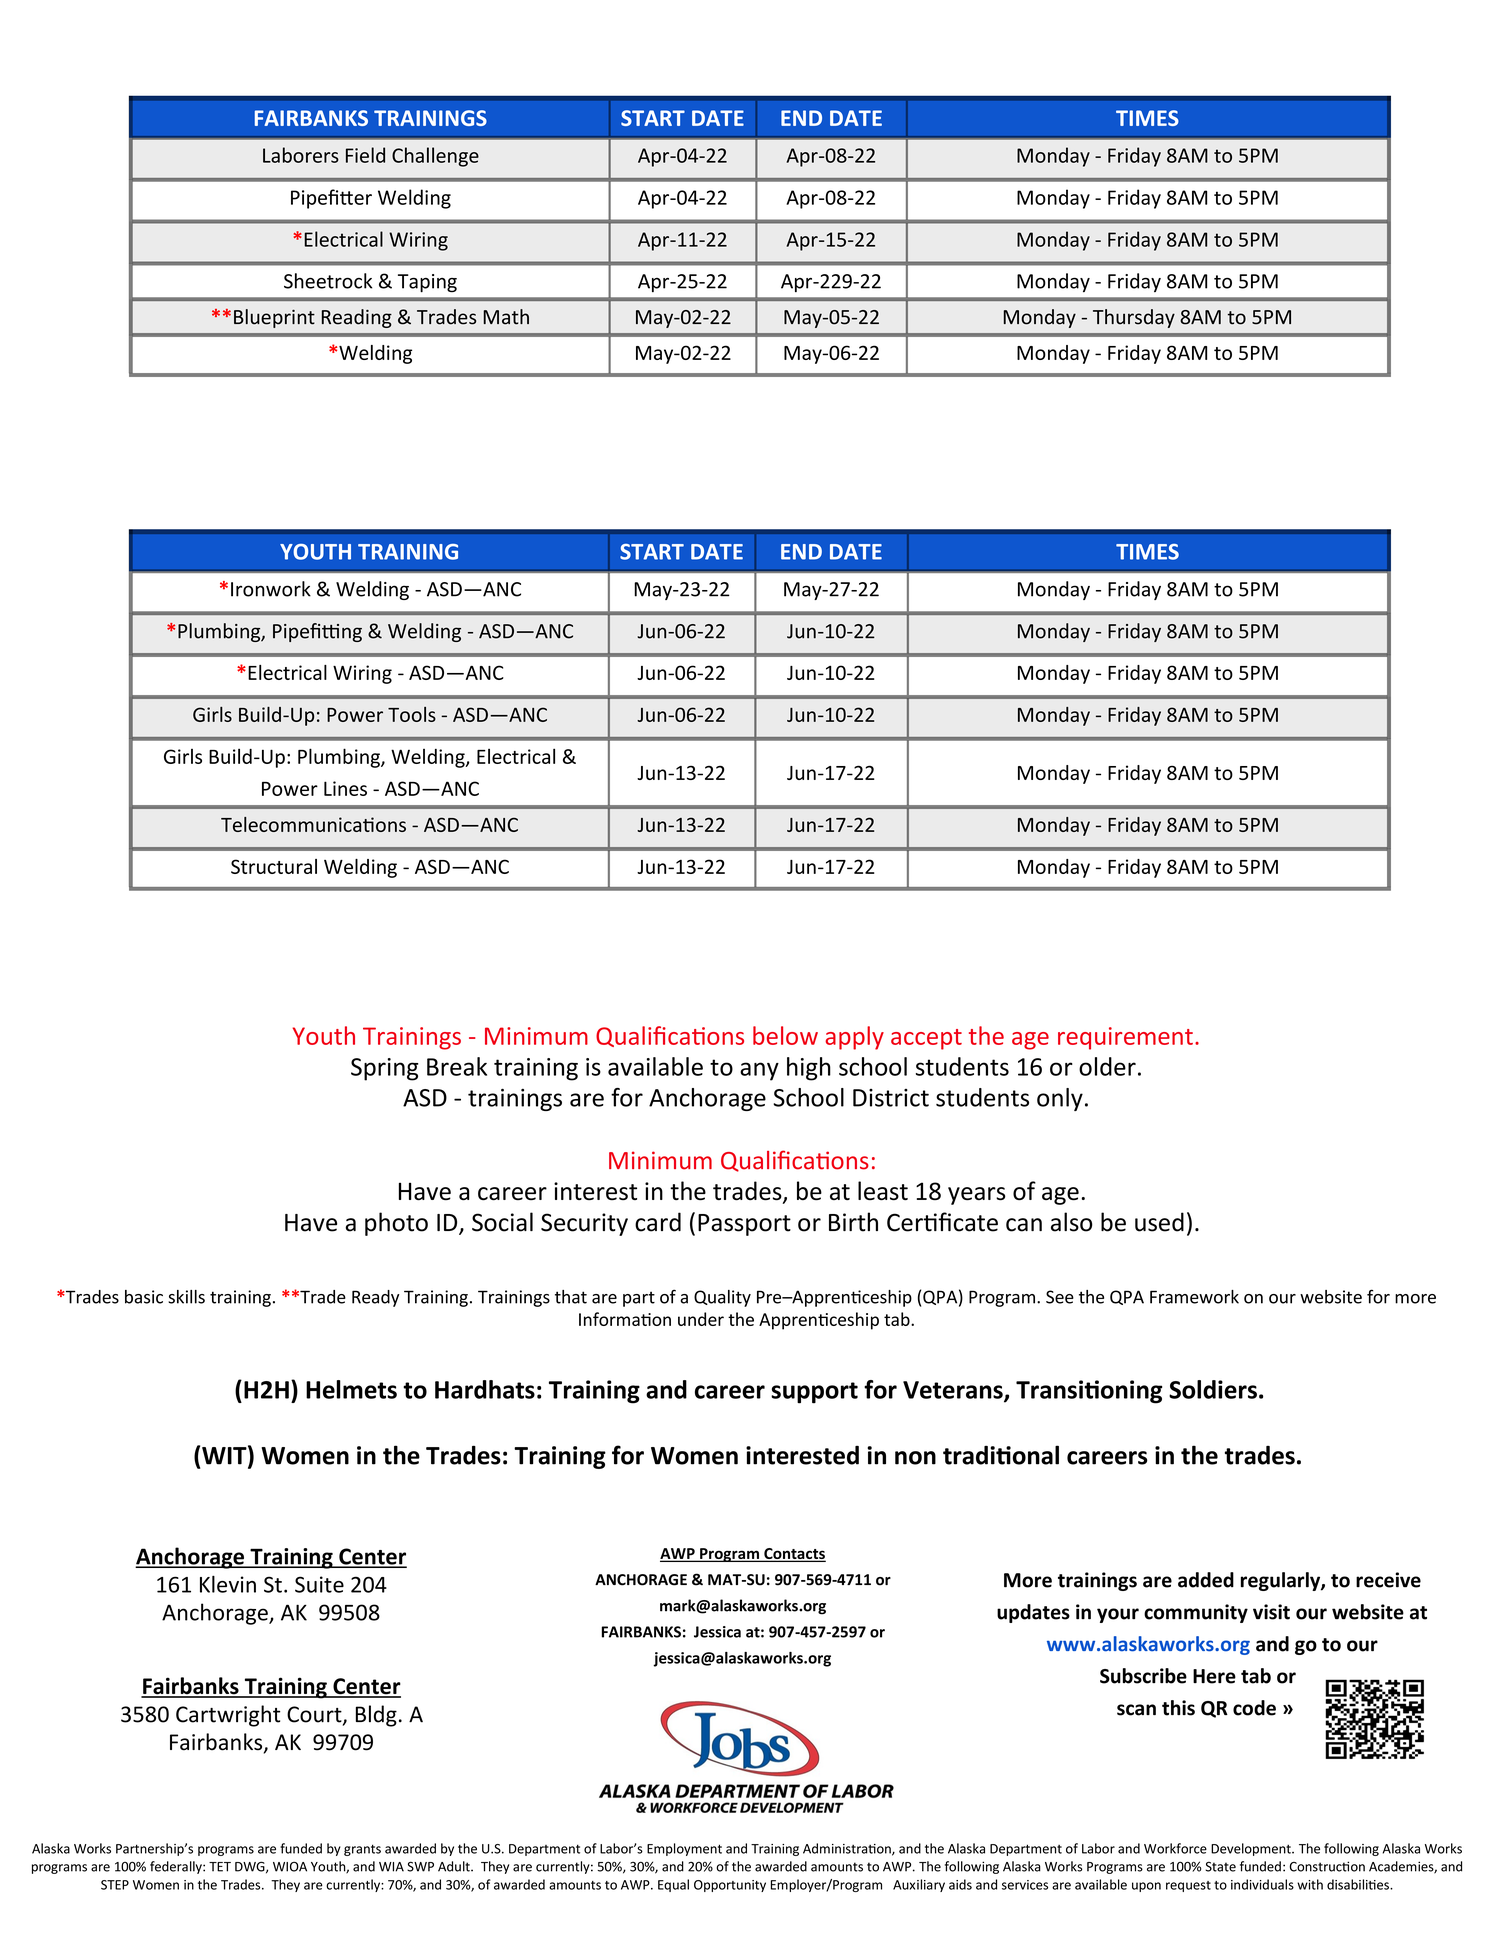 The width and height of the screenshot is (1497, 1937). What do you see at coordinates (220, 1867) in the screenshot?
I see `TET` at bounding box center [220, 1867].
